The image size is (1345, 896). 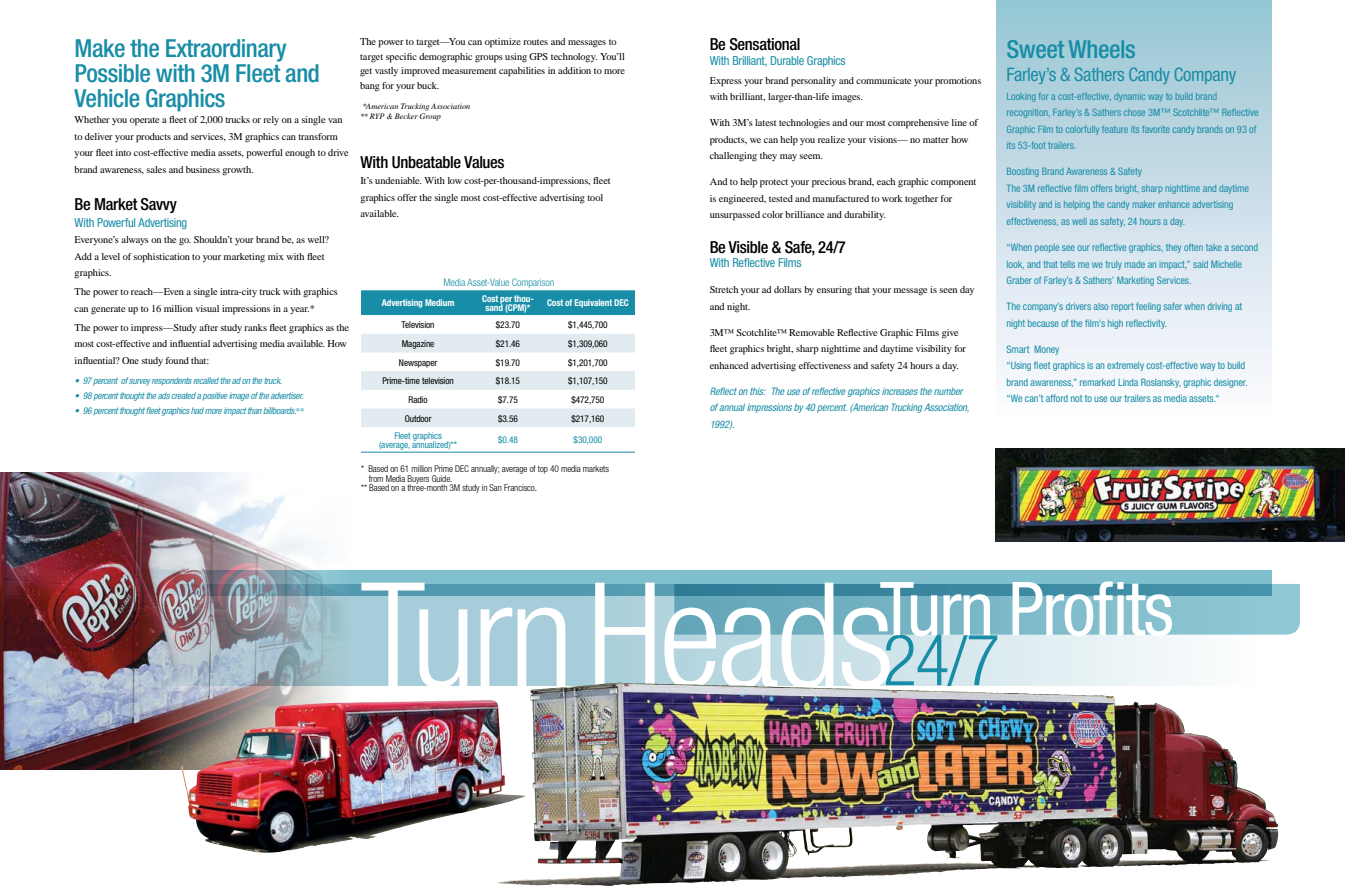 I want to click on Savvy, so click(x=159, y=205).
